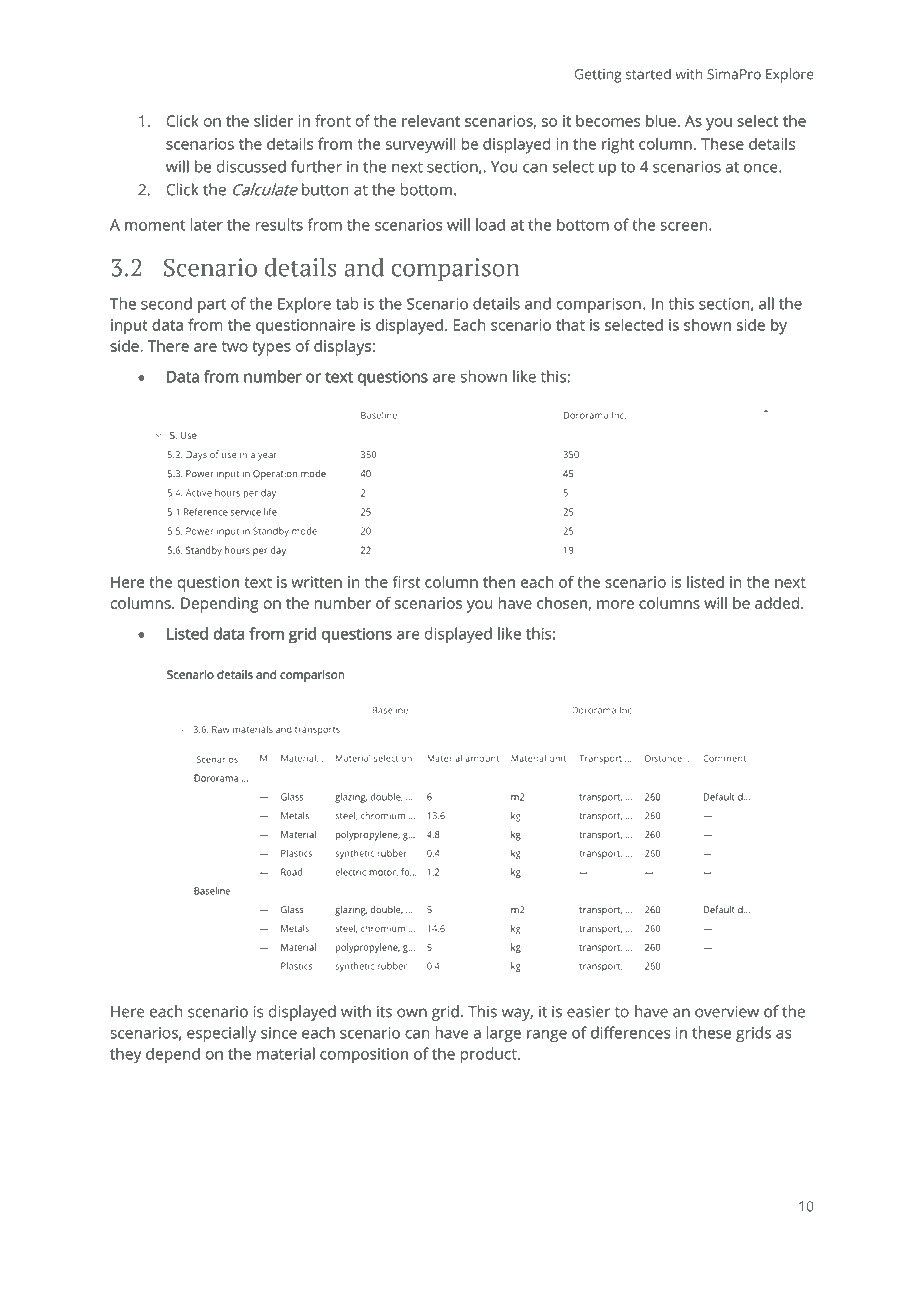 Image resolution: width=924 pixels, height=1308 pixels. What do you see at coordinates (221, 1034) in the screenshot?
I see `especially` at bounding box center [221, 1034].
